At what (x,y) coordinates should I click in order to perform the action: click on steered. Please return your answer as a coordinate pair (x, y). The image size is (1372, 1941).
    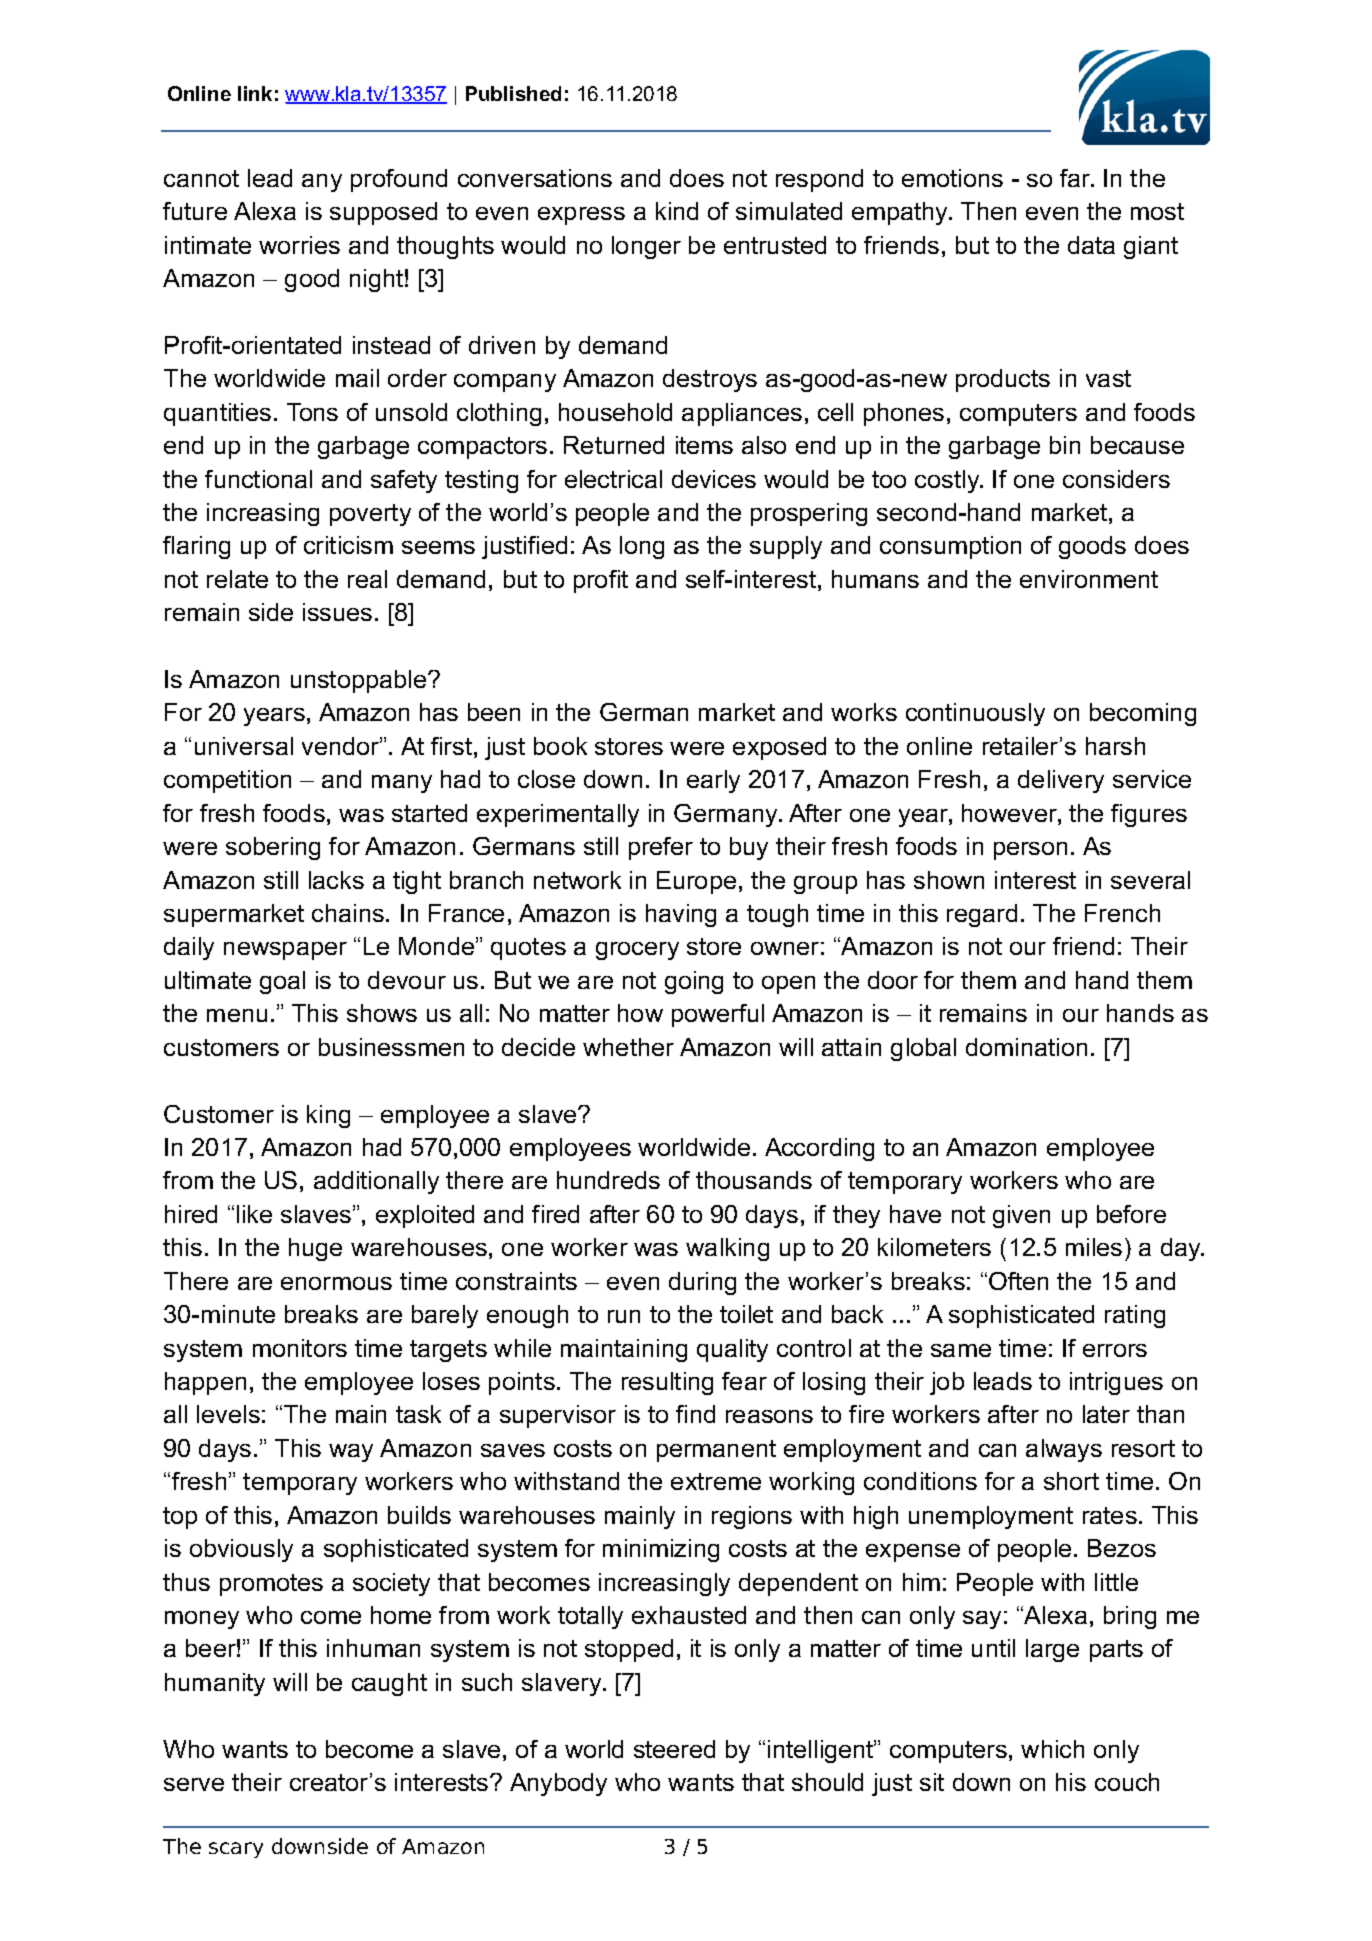
    Looking at the image, I should click on (674, 1749).
